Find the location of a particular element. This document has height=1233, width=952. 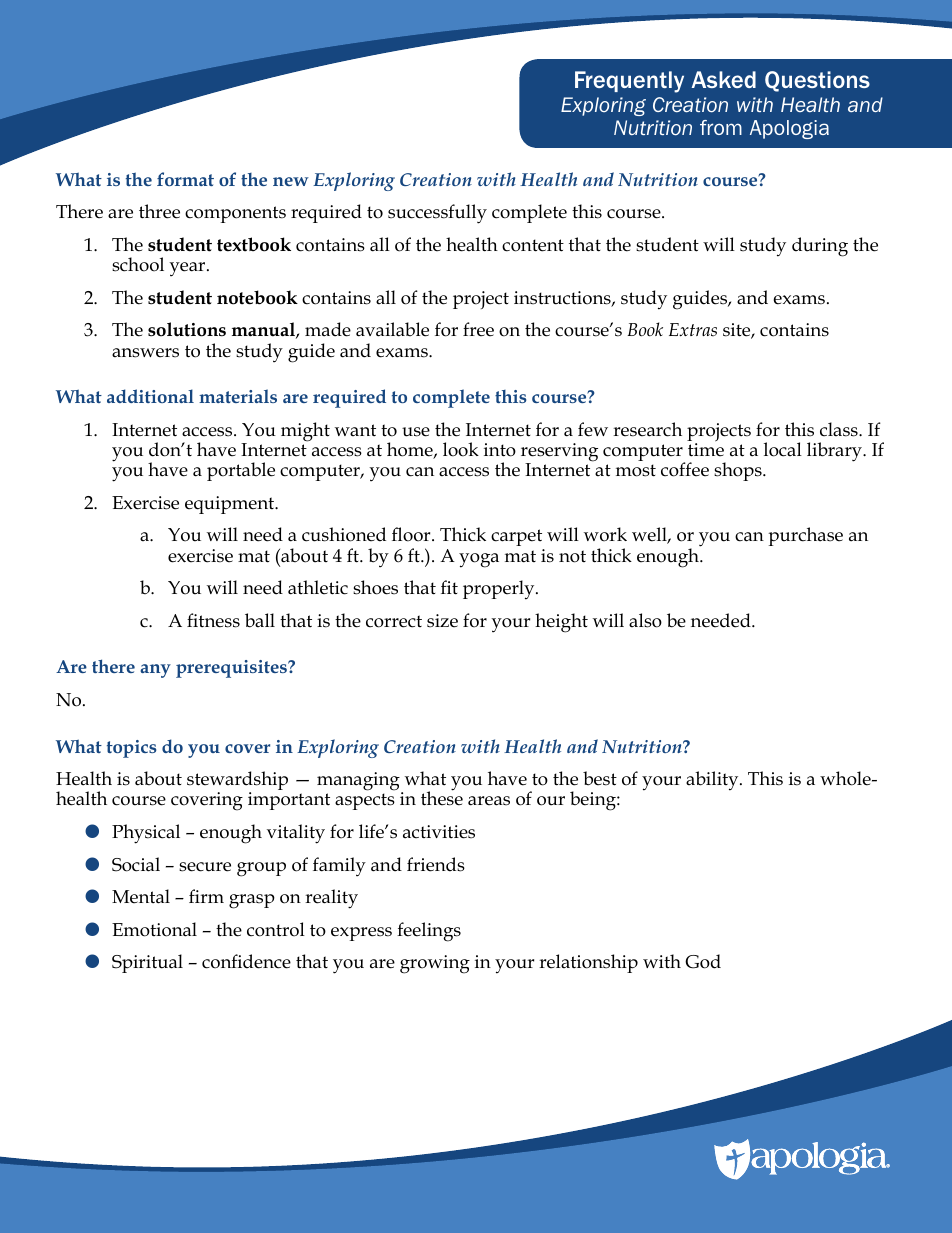

stewardship is located at coordinates (237, 782).
